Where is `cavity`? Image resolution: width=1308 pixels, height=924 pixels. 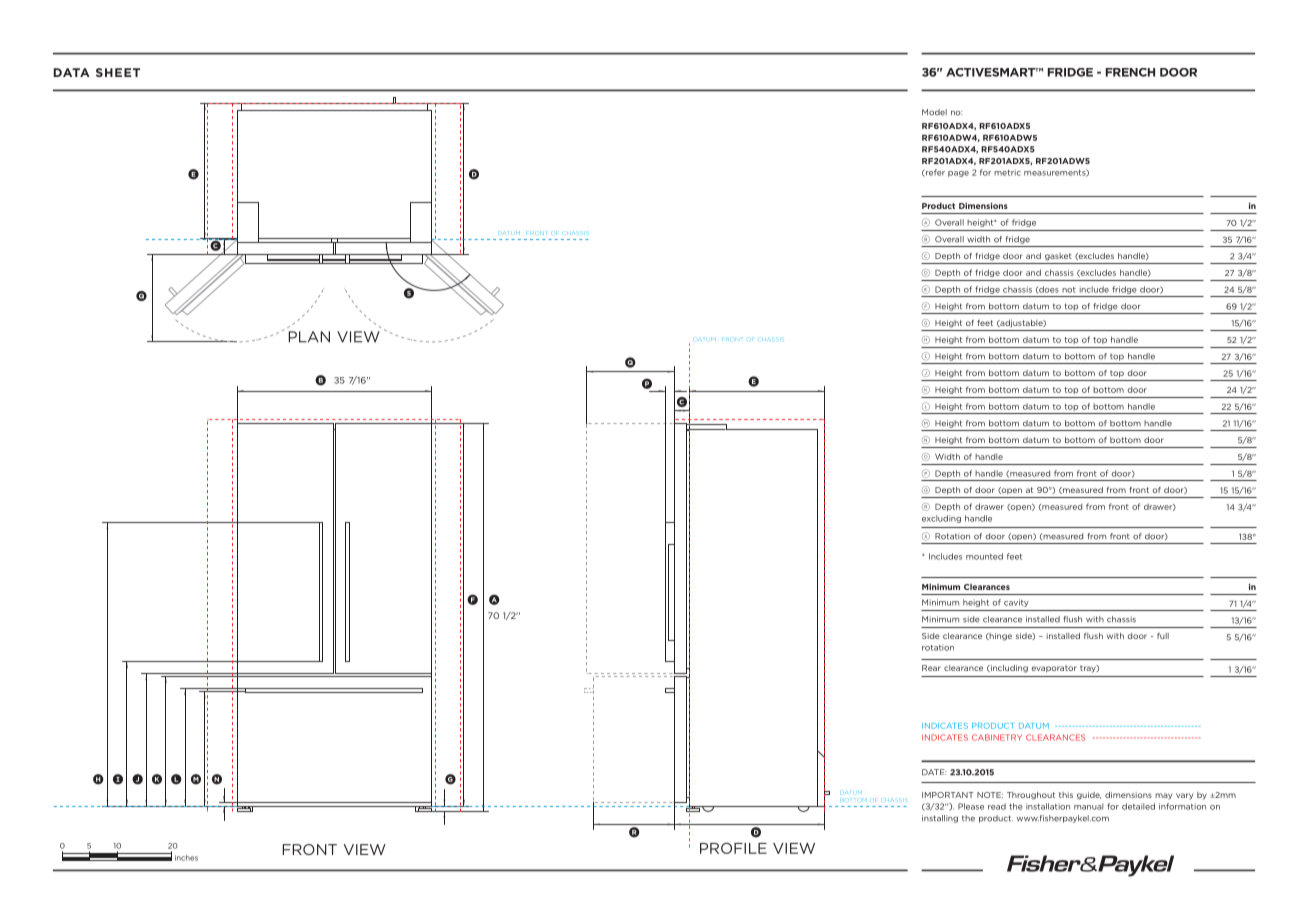 cavity is located at coordinates (1016, 603).
